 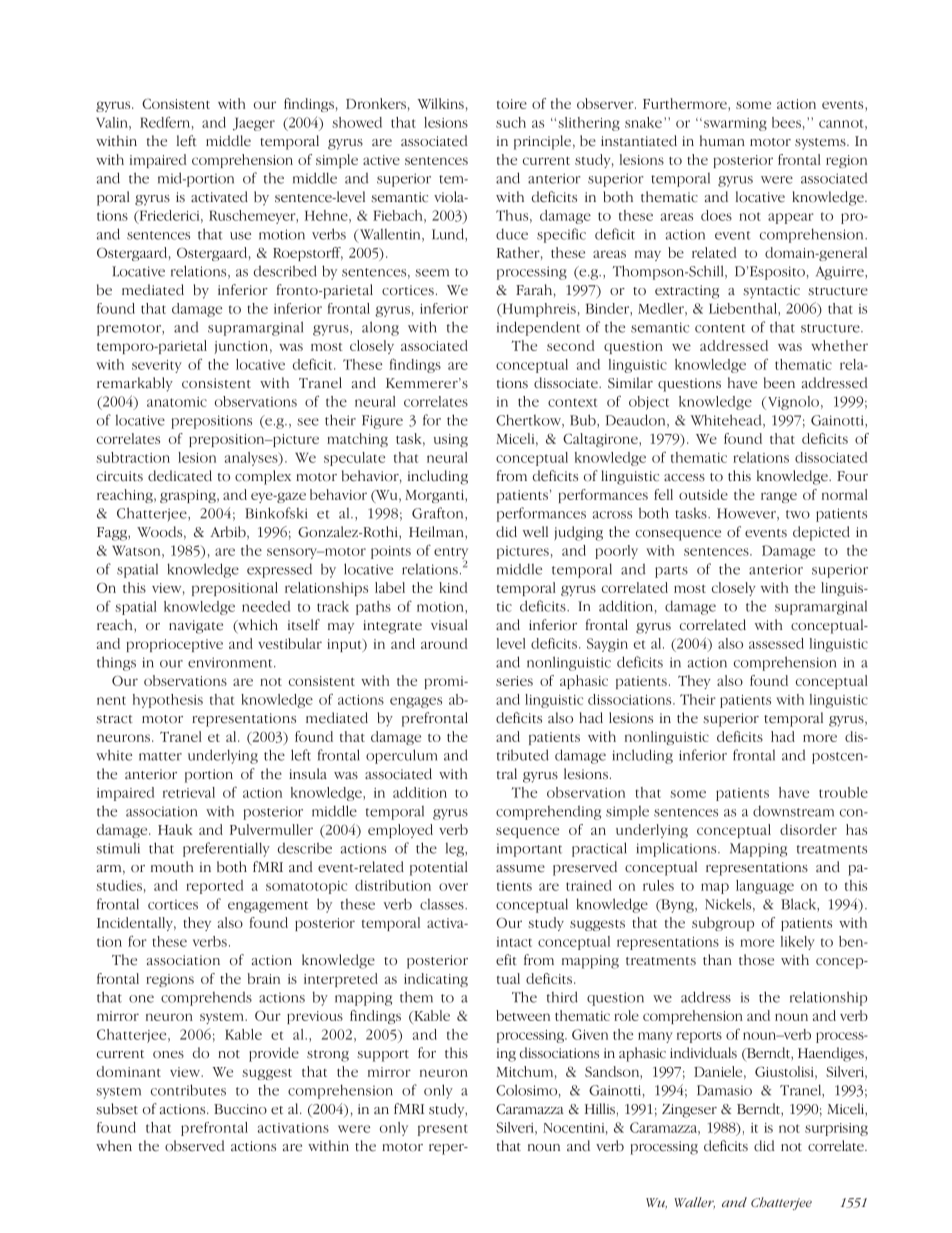 What do you see at coordinates (793, 811) in the screenshot?
I see `downstream` at bounding box center [793, 811].
